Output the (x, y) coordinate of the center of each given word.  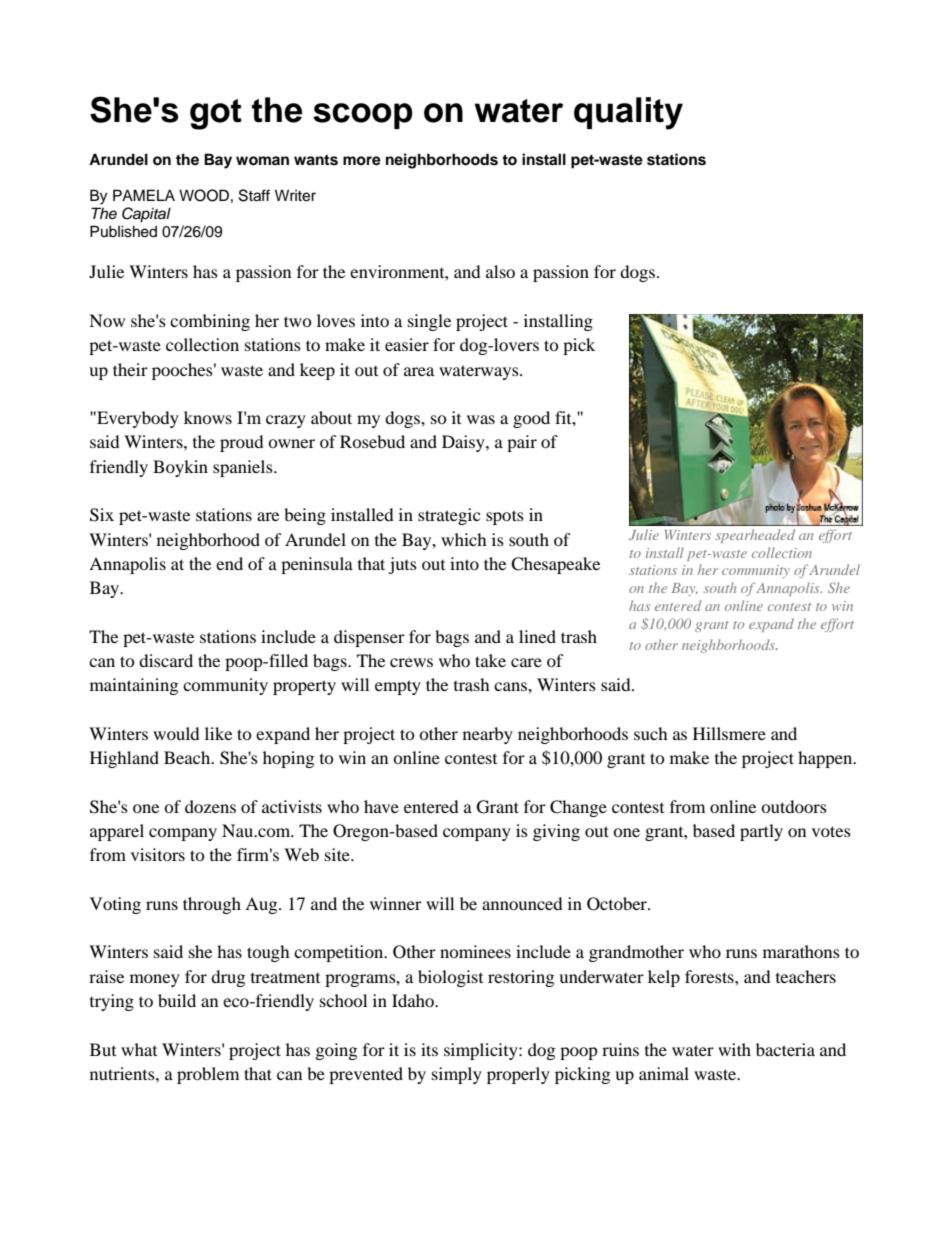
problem (208, 1075)
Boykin (180, 468)
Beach (188, 757)
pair (522, 443)
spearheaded (755, 536)
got (216, 114)
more (362, 161)
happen (826, 759)
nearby (488, 735)
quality (628, 113)
